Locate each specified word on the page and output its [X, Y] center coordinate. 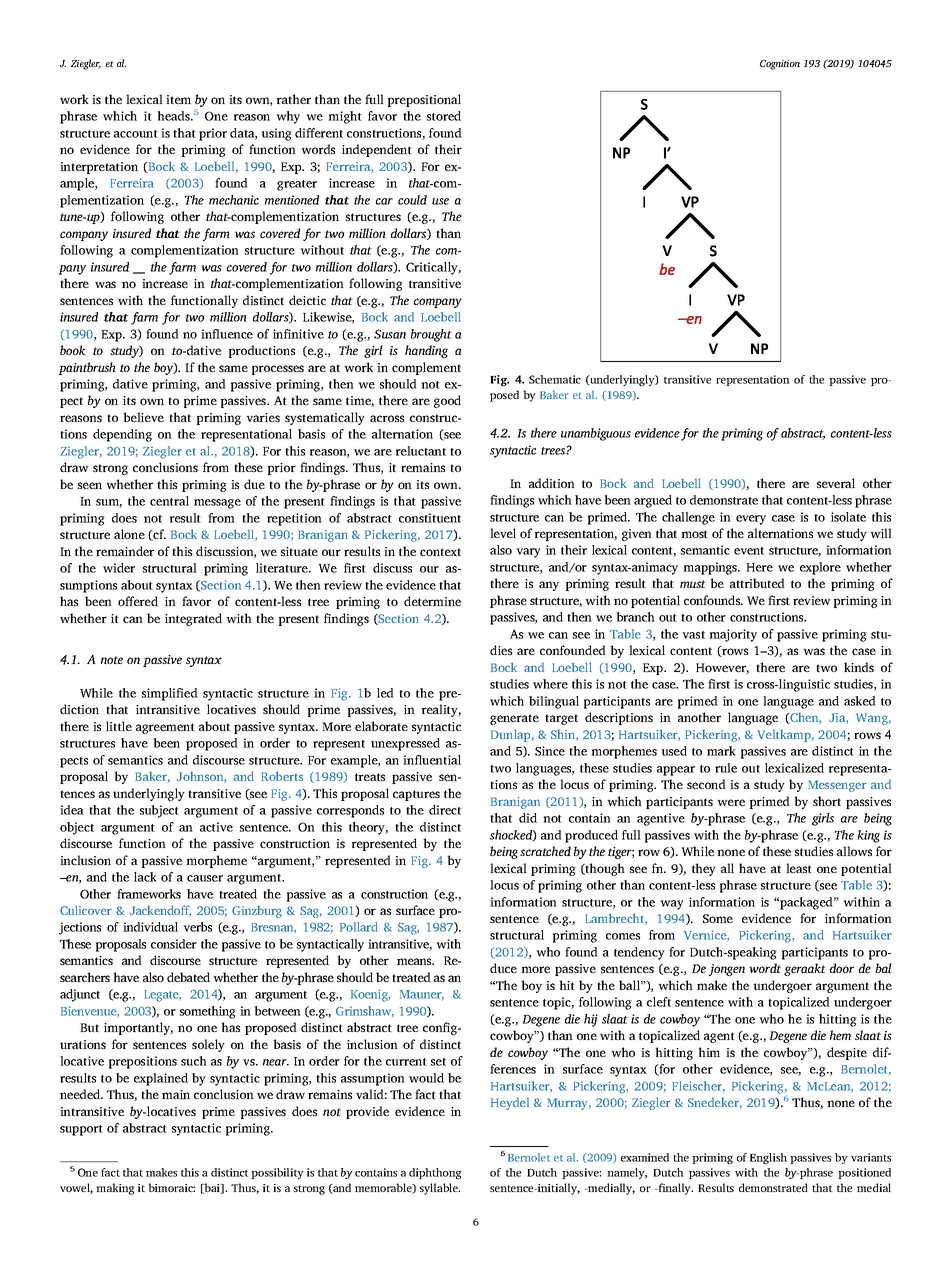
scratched [545, 851]
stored [444, 116]
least [799, 868]
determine [432, 601]
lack [145, 877]
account [136, 134]
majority [733, 635]
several [836, 483]
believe [143, 417]
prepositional [424, 100]
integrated [193, 619]
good [447, 401]
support [81, 1130]
